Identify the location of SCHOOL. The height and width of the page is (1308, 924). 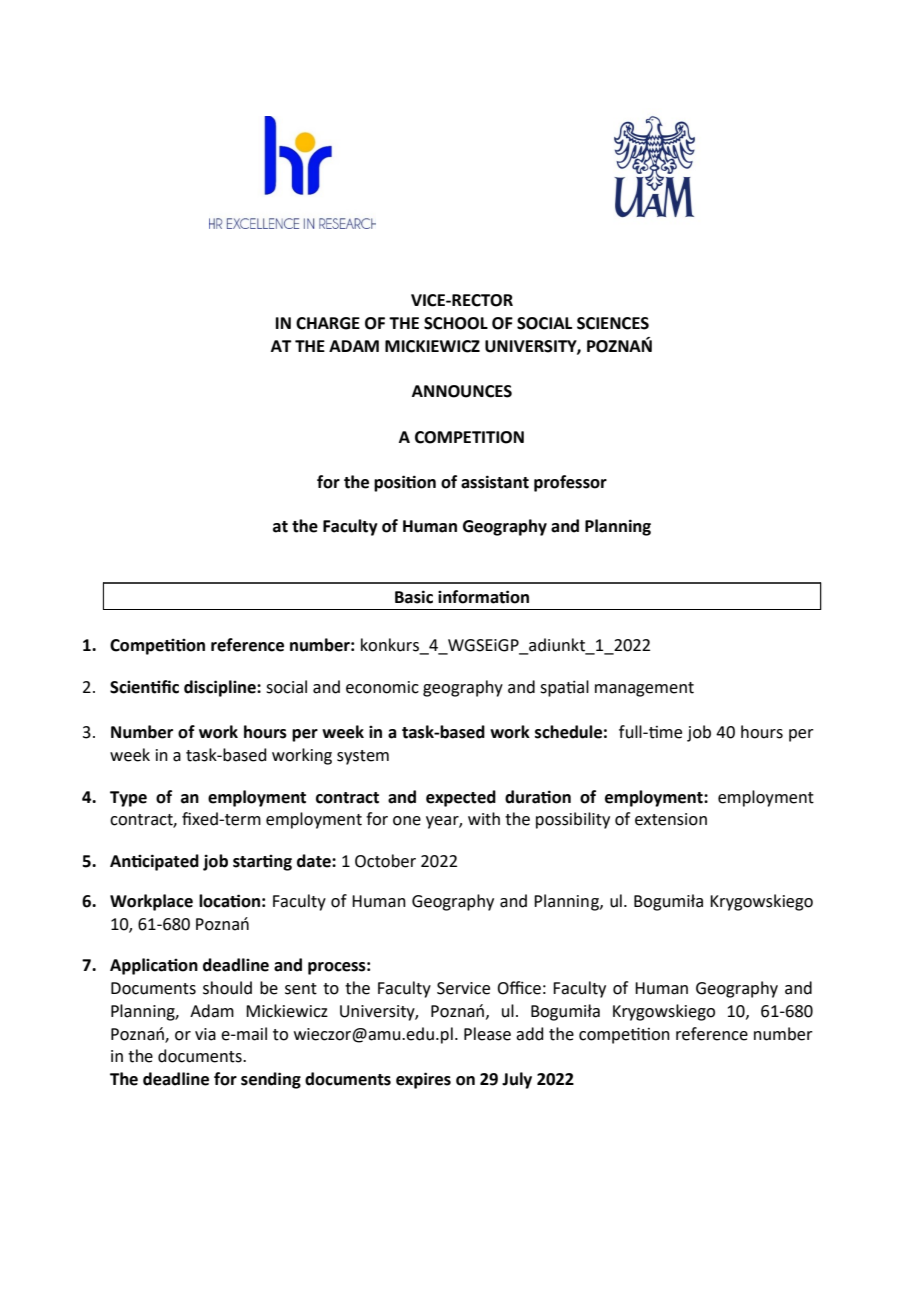
(456, 323).
